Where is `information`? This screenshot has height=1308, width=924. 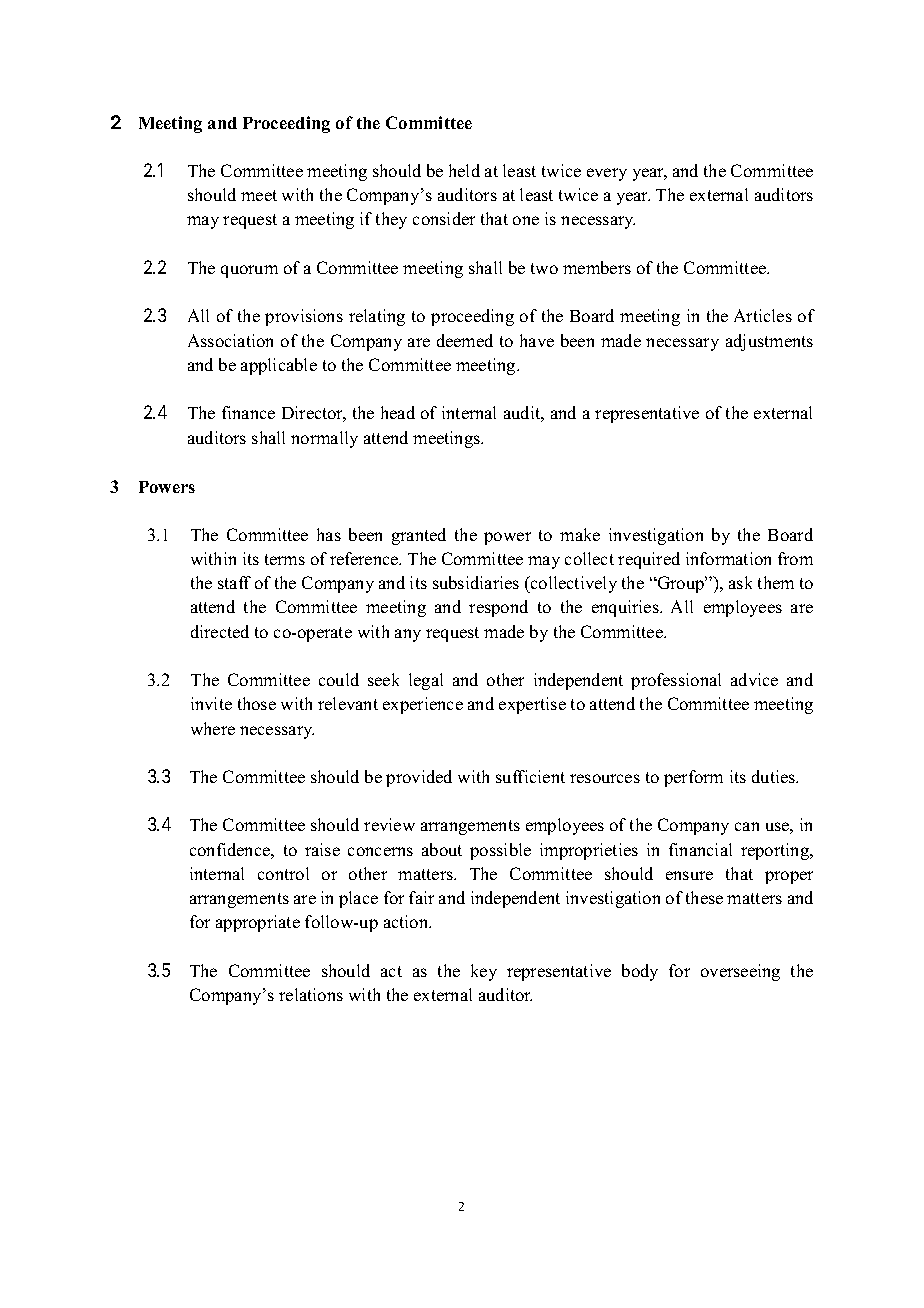
information is located at coordinates (728, 558).
